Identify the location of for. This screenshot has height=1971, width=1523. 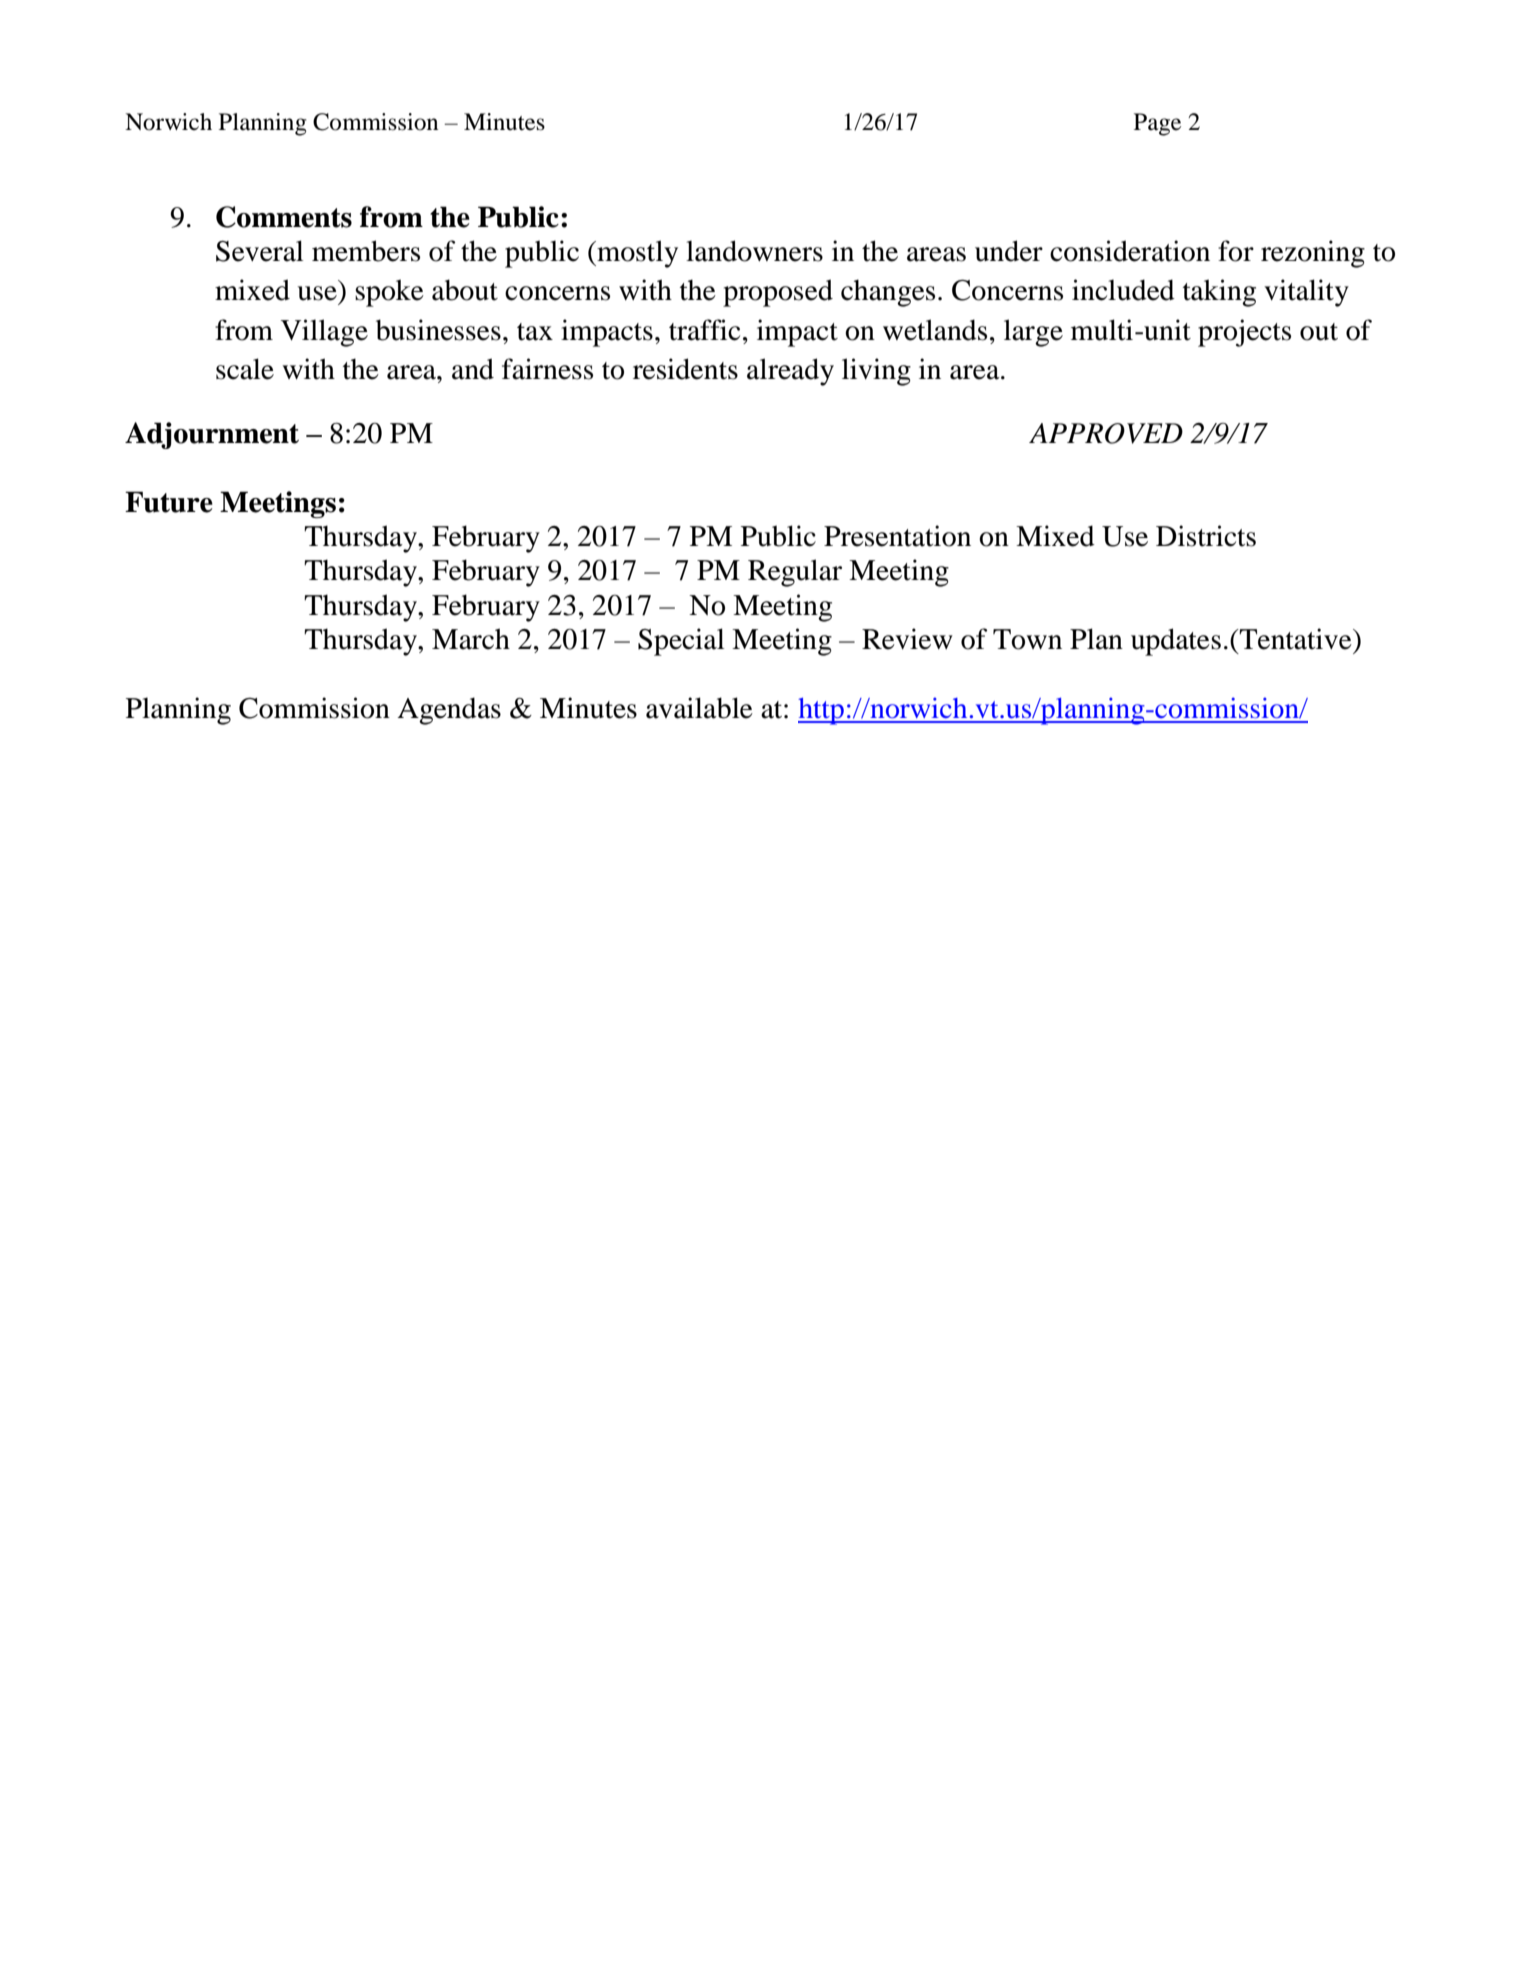
(1236, 251).
